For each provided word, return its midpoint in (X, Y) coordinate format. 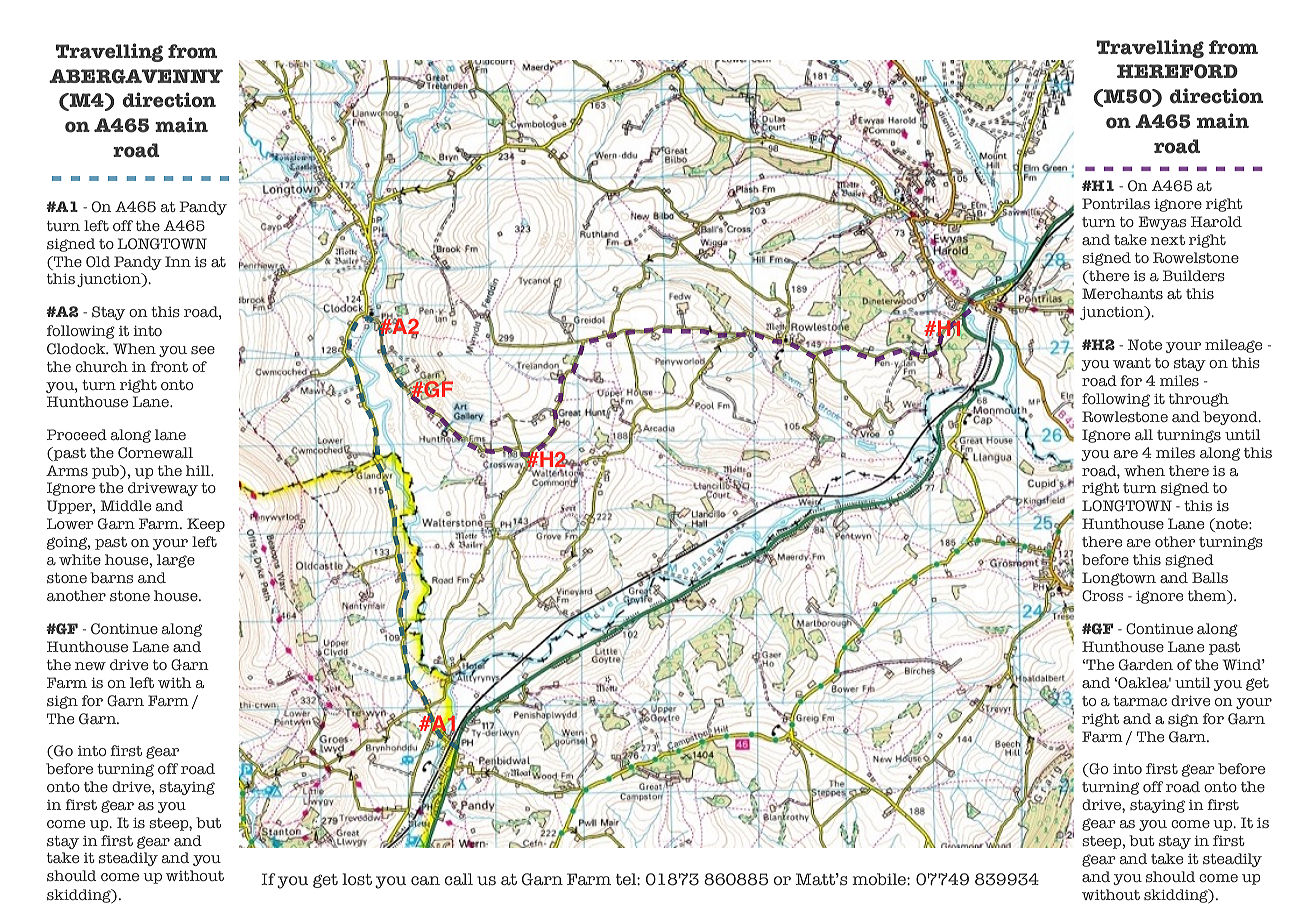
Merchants (1122, 293)
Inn (178, 261)
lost (357, 879)
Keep (206, 525)
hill (199, 470)
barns (111, 577)
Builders (1194, 276)
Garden (1146, 665)
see (203, 350)
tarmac (1140, 701)
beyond (1231, 418)
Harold (1216, 221)
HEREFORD (1177, 71)
